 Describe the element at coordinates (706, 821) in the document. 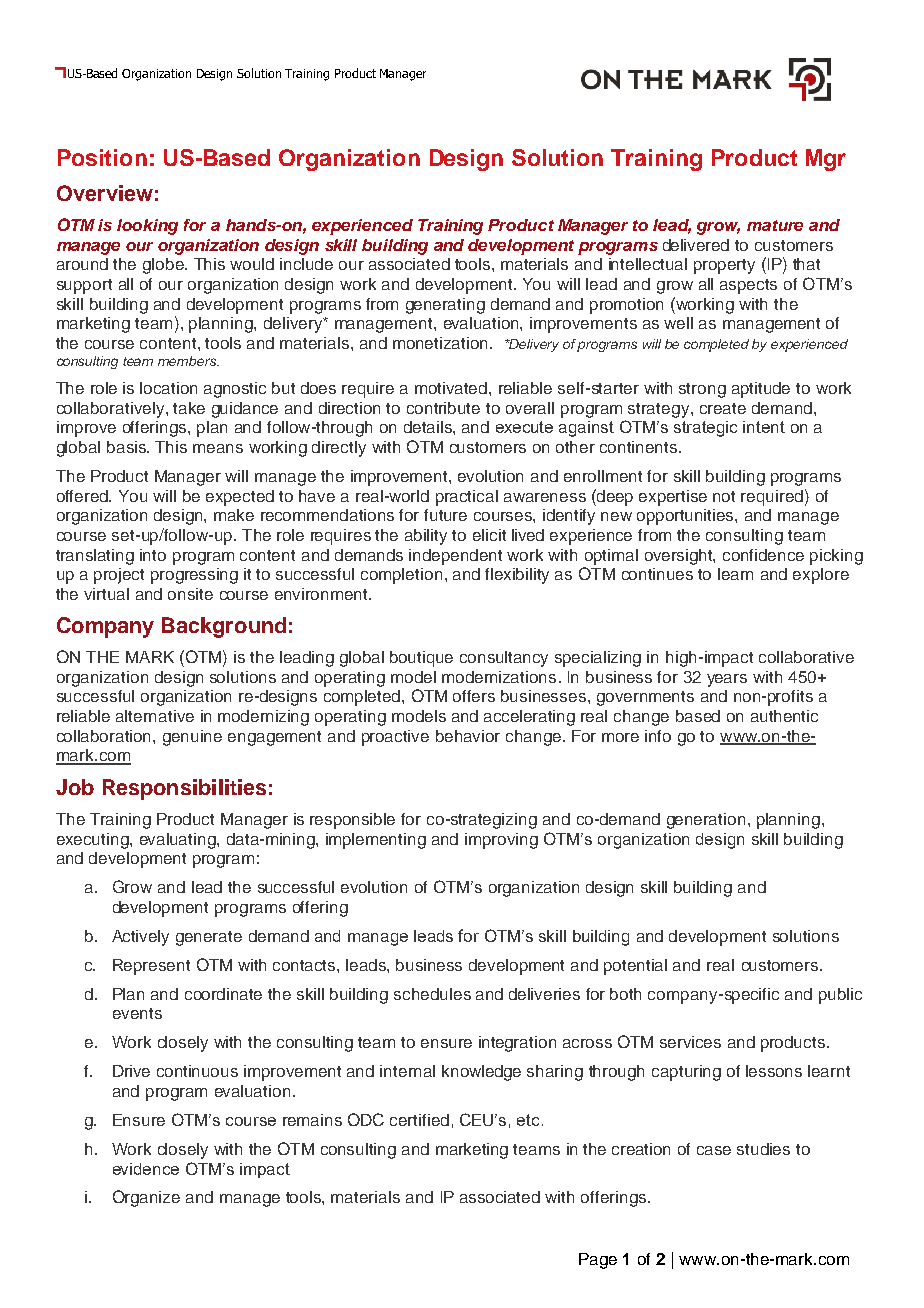

I see `generation` at that location.
